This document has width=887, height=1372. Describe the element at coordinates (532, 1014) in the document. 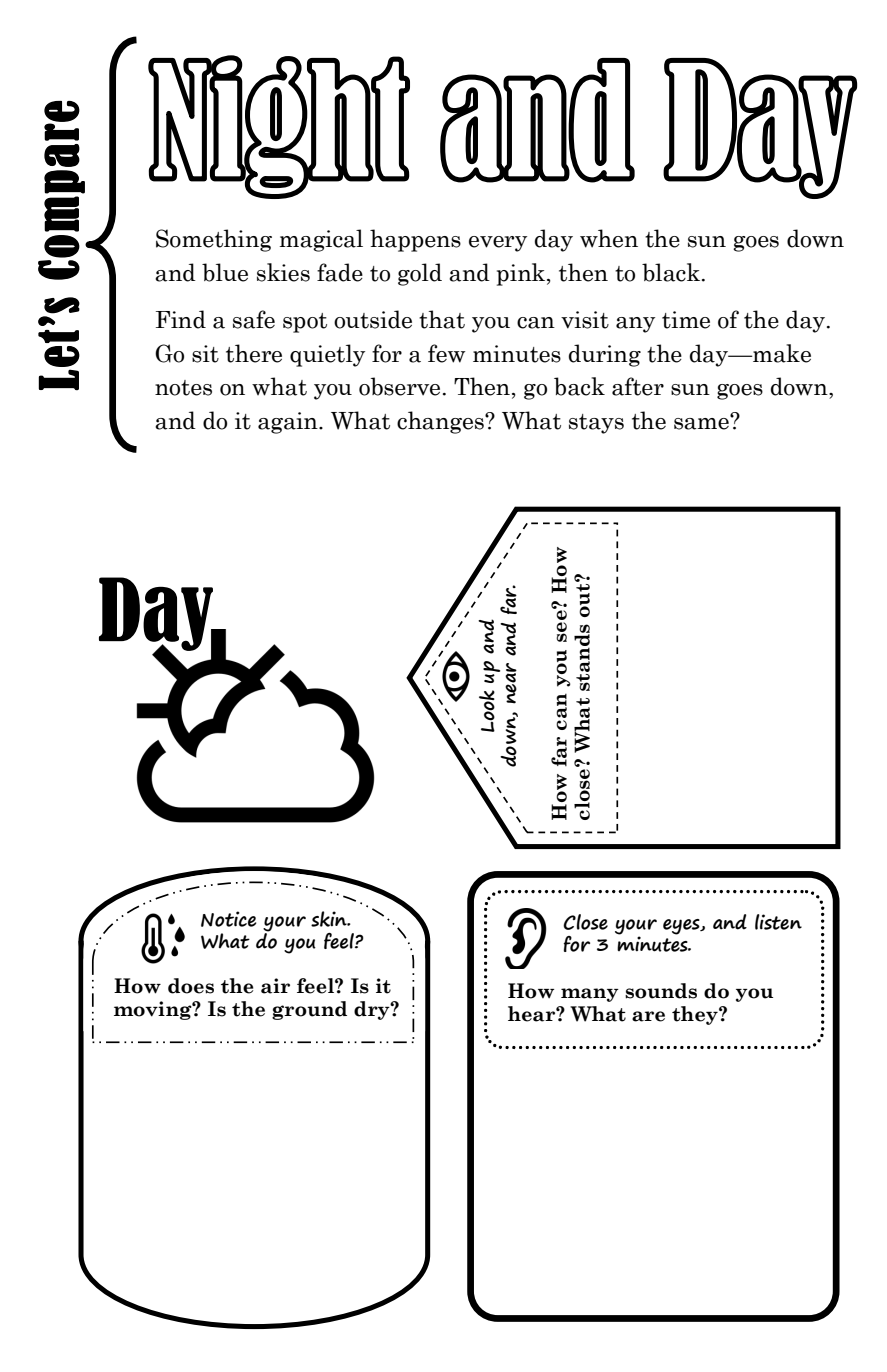

I see `hear` at that location.
